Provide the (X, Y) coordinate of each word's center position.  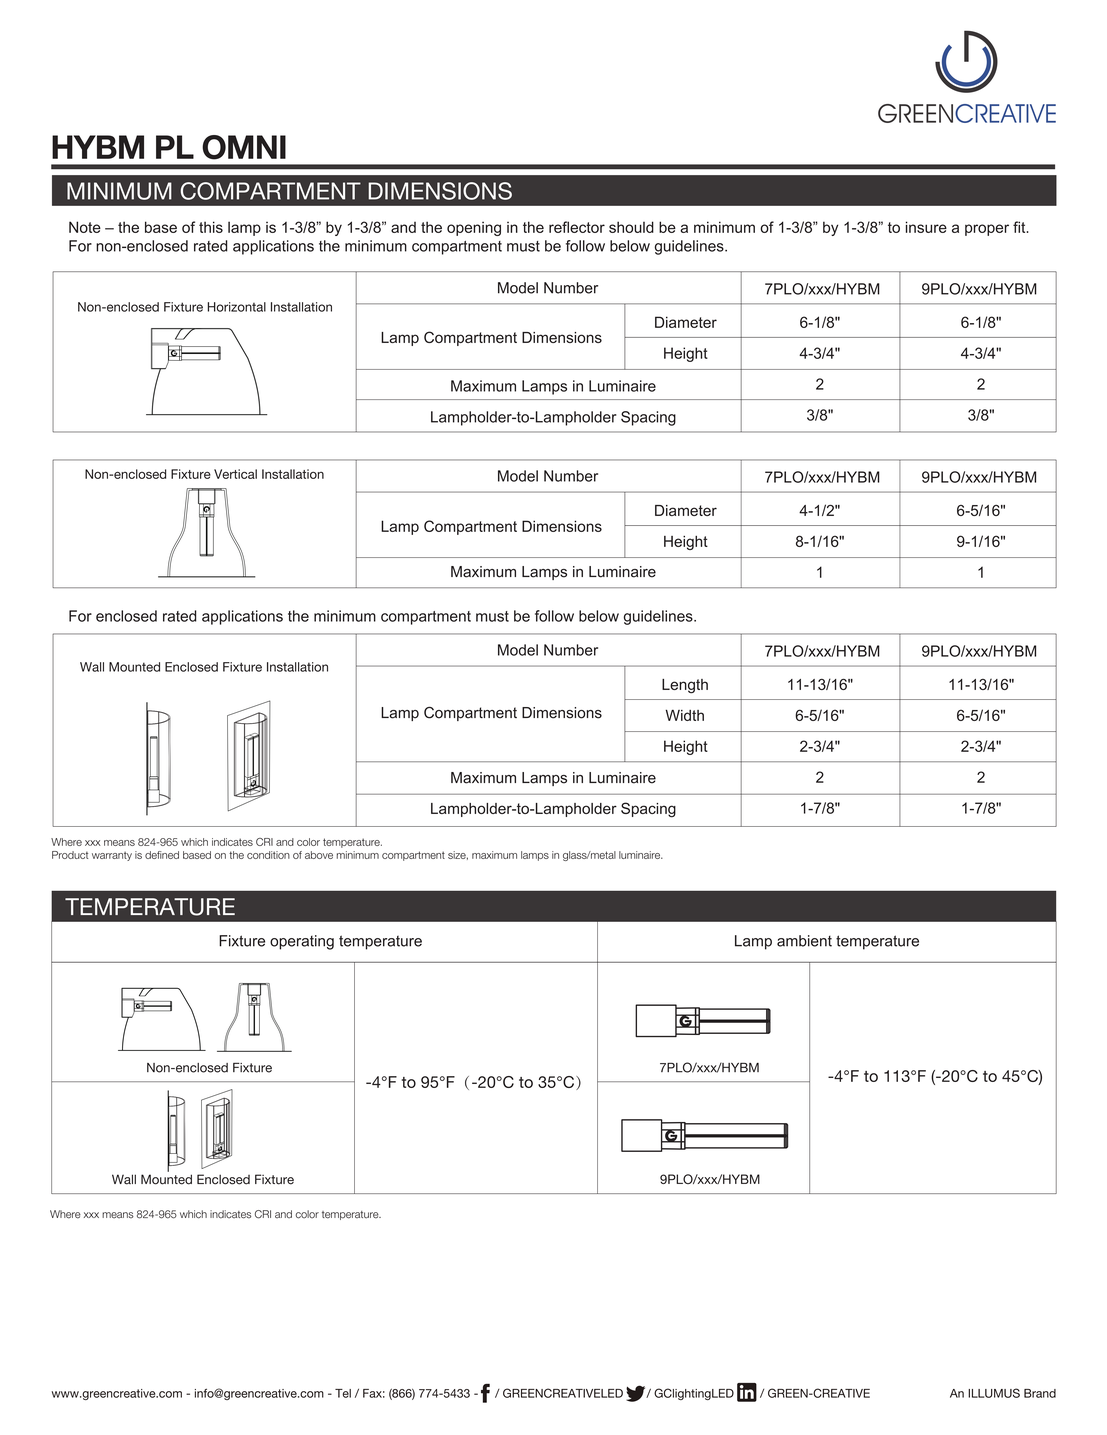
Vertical (235, 474)
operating (302, 942)
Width (684, 715)
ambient (804, 941)
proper (987, 230)
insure (926, 227)
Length (685, 686)
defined (162, 855)
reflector (577, 227)
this (211, 227)
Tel (343, 1393)
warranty (112, 856)
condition (268, 855)
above (319, 855)
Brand (1040, 1393)
